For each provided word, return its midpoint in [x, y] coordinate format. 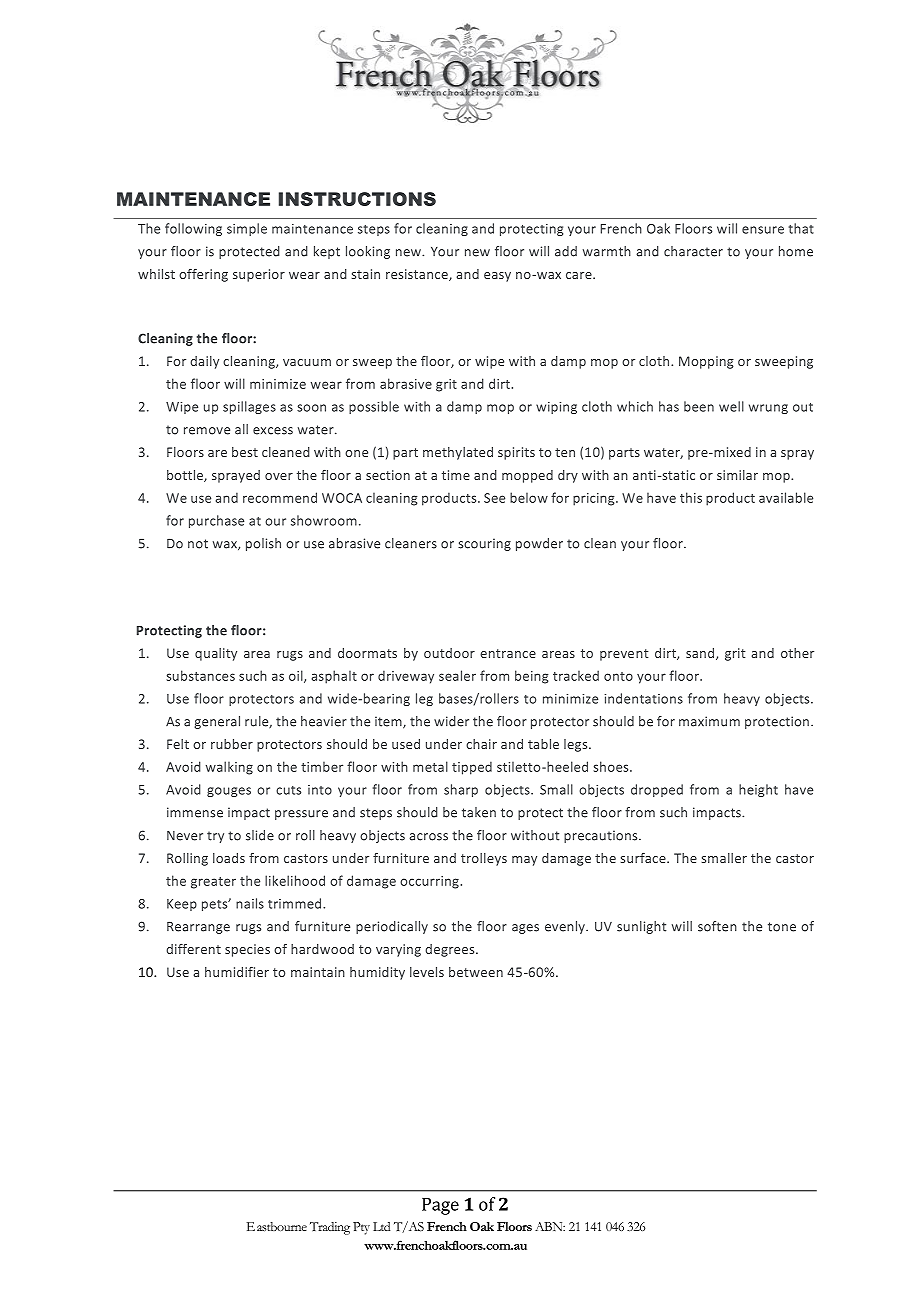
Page [440, 1206]
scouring [484, 544]
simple [247, 229]
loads [229, 858]
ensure [763, 230]
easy [497, 277]
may [524, 861]
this [691, 497]
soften [717, 926]
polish [263, 544]
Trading [330, 1228]
